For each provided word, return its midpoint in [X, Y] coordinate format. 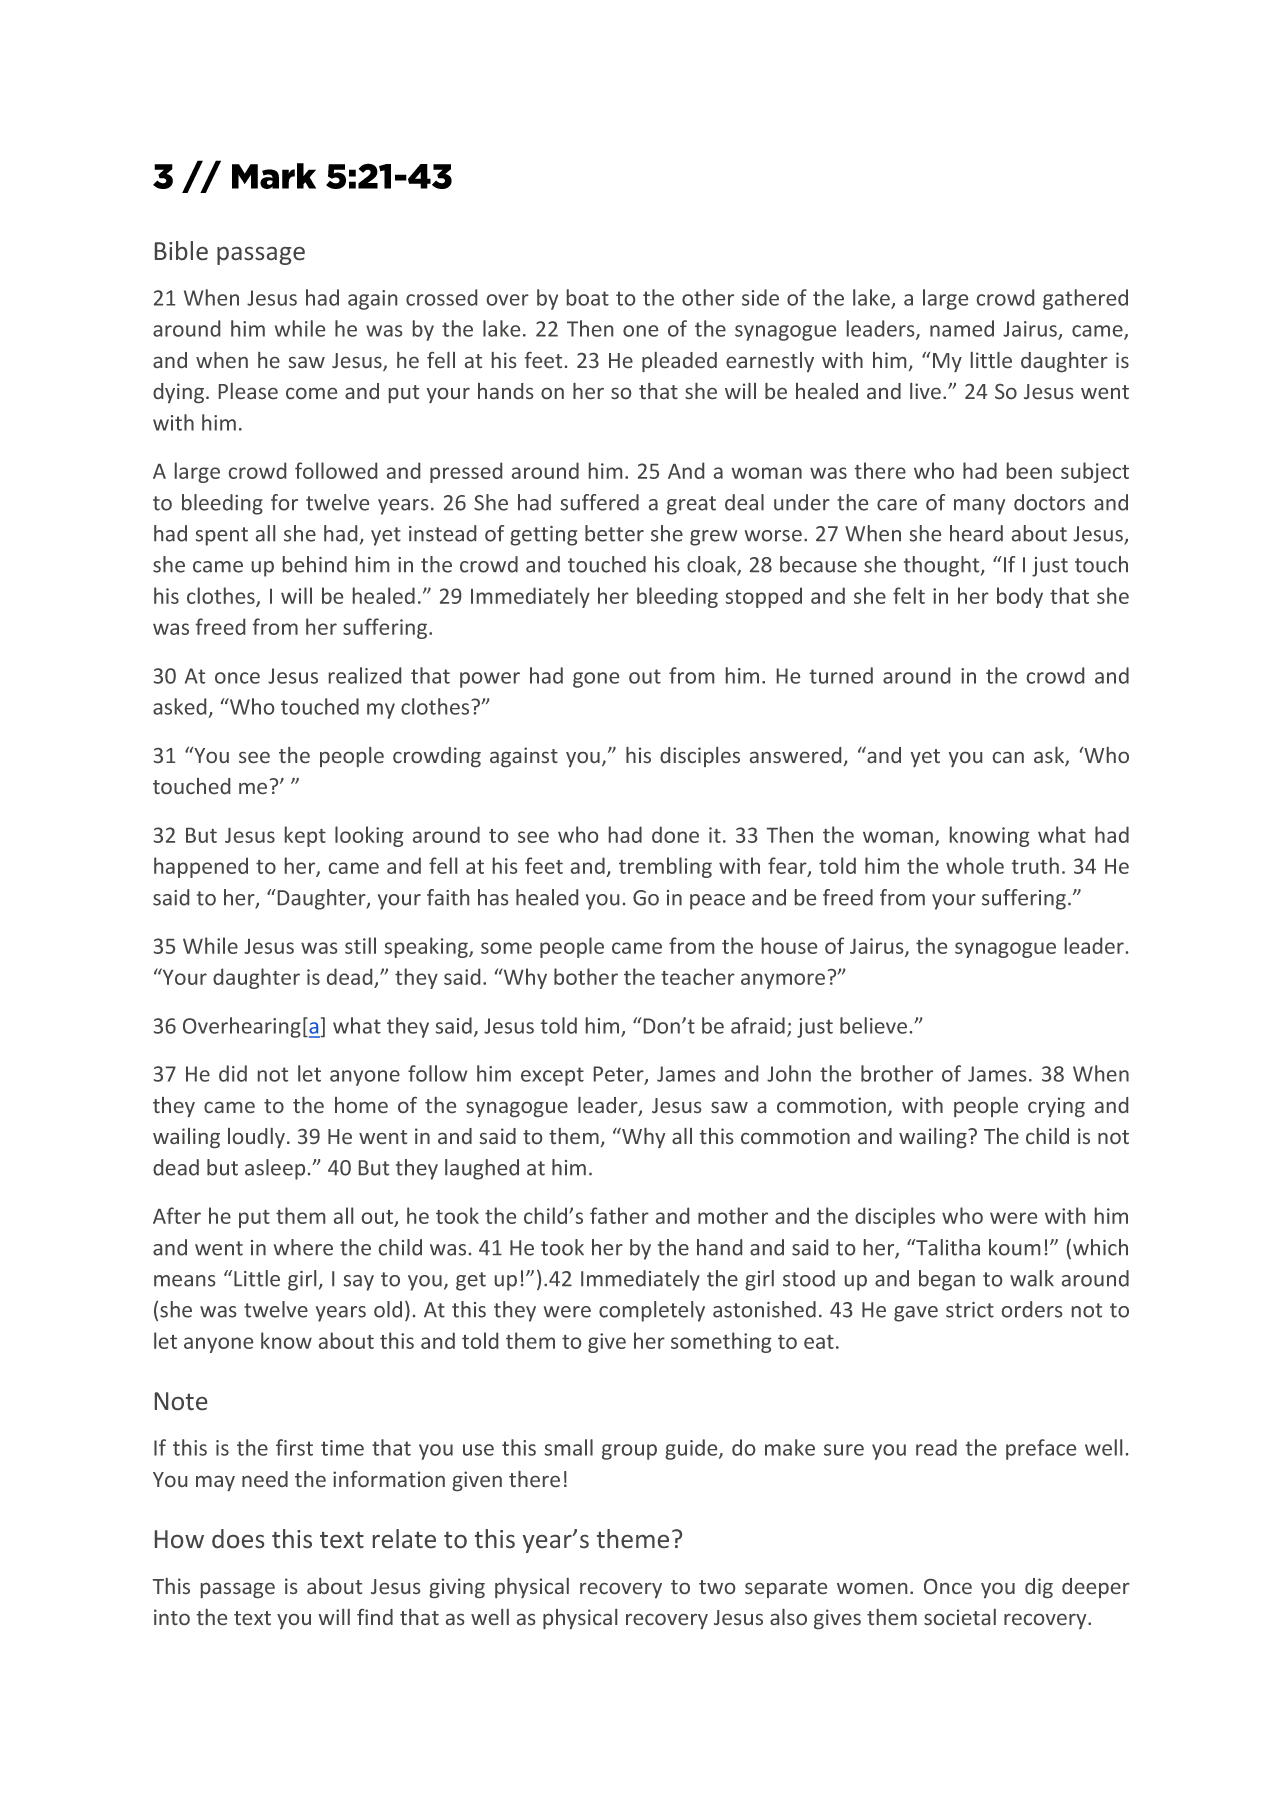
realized [365, 675]
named [962, 328]
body [1020, 597]
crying [1056, 1107]
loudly [256, 1138]
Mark [274, 176]
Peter [620, 1075]
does [238, 1538]
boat [588, 297]
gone [596, 680]
